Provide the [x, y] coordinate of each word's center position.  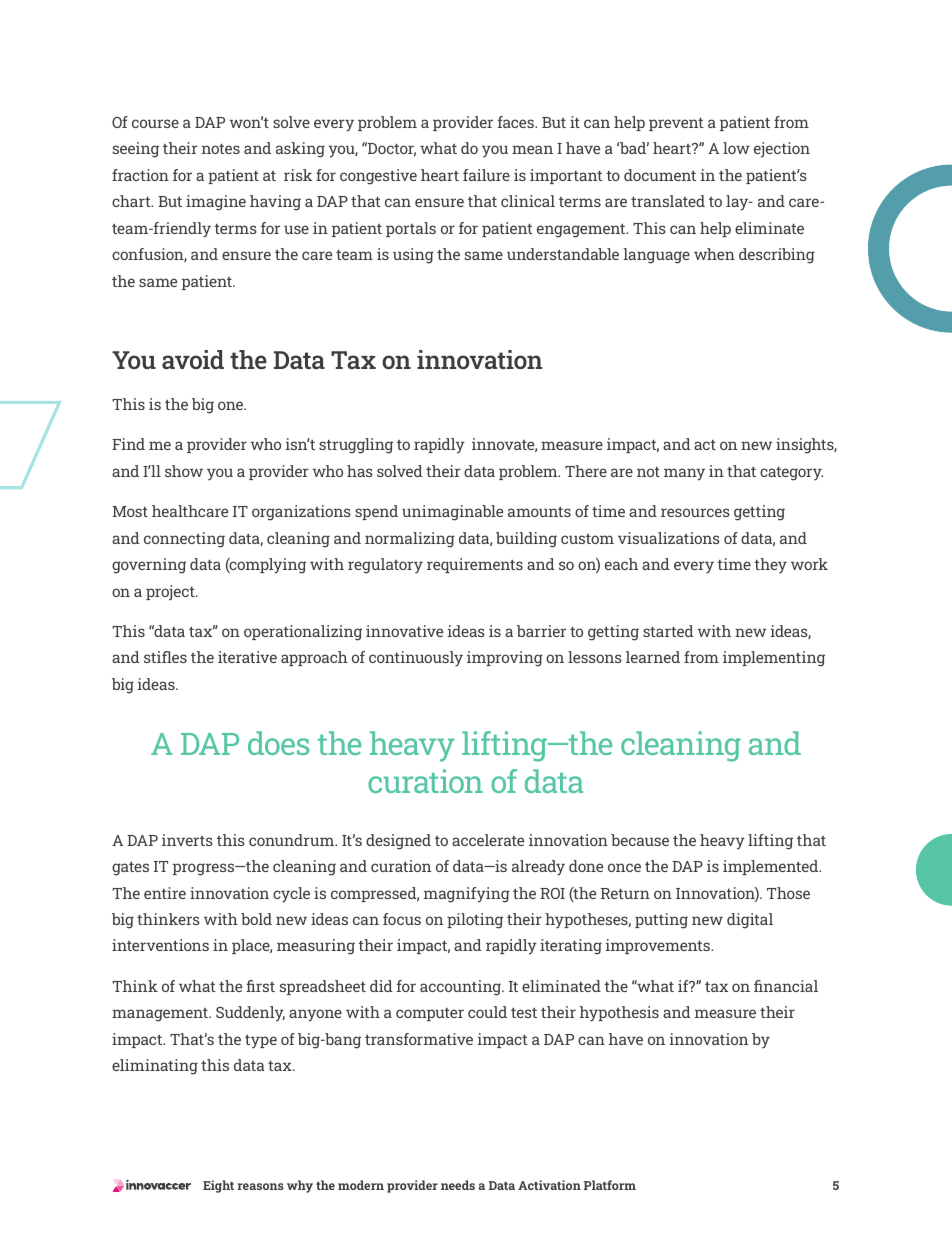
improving [505, 659]
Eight [218, 1186]
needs [458, 1185]
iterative [247, 657]
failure [486, 175]
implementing [774, 659]
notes [221, 149]
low [736, 148]
